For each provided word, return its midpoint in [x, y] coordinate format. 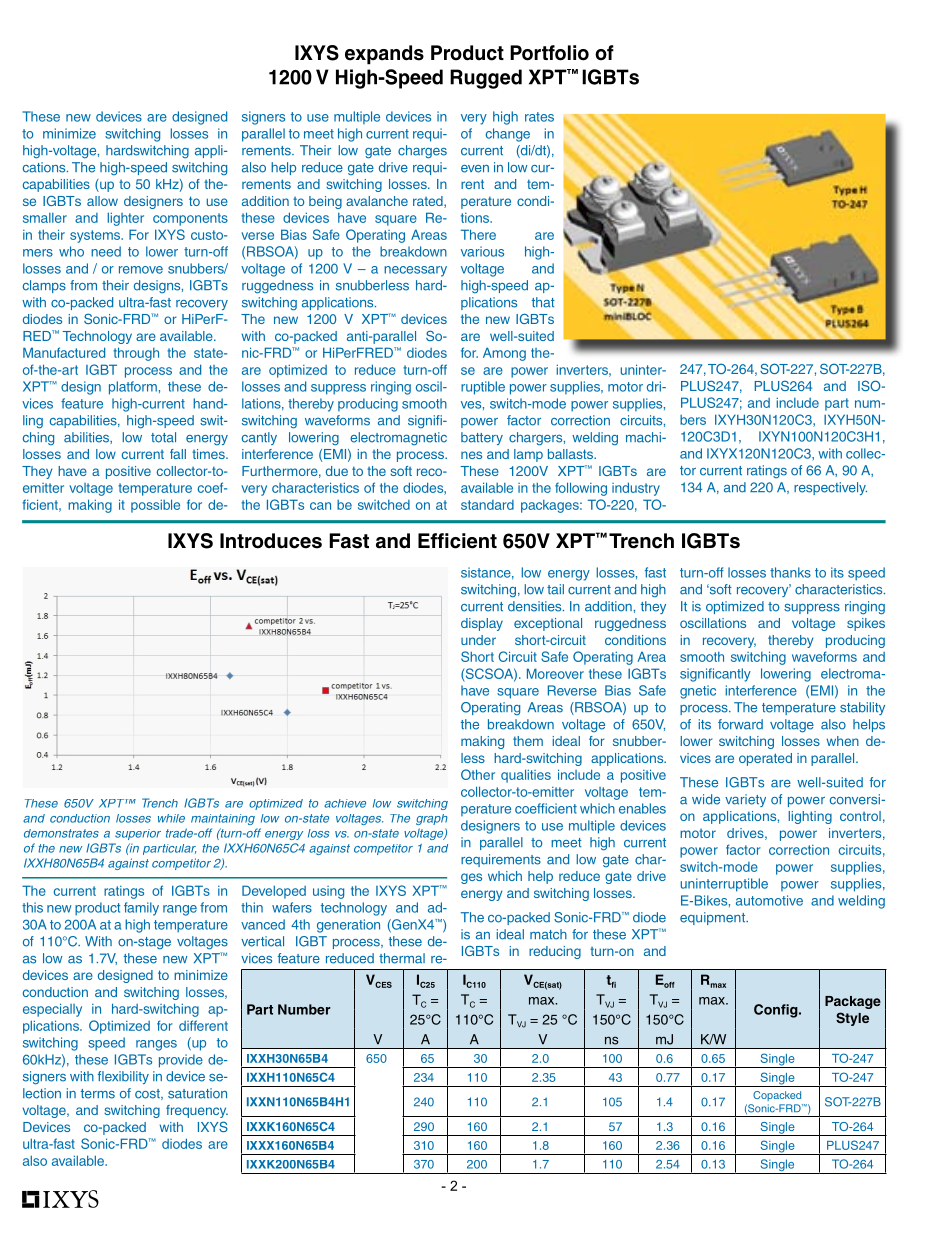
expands [384, 55]
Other [478, 774]
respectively [830, 488]
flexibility [123, 1077]
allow [102, 201]
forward [740, 724]
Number [304, 1009]
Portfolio [549, 53]
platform [133, 388]
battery [482, 438]
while [171, 818]
